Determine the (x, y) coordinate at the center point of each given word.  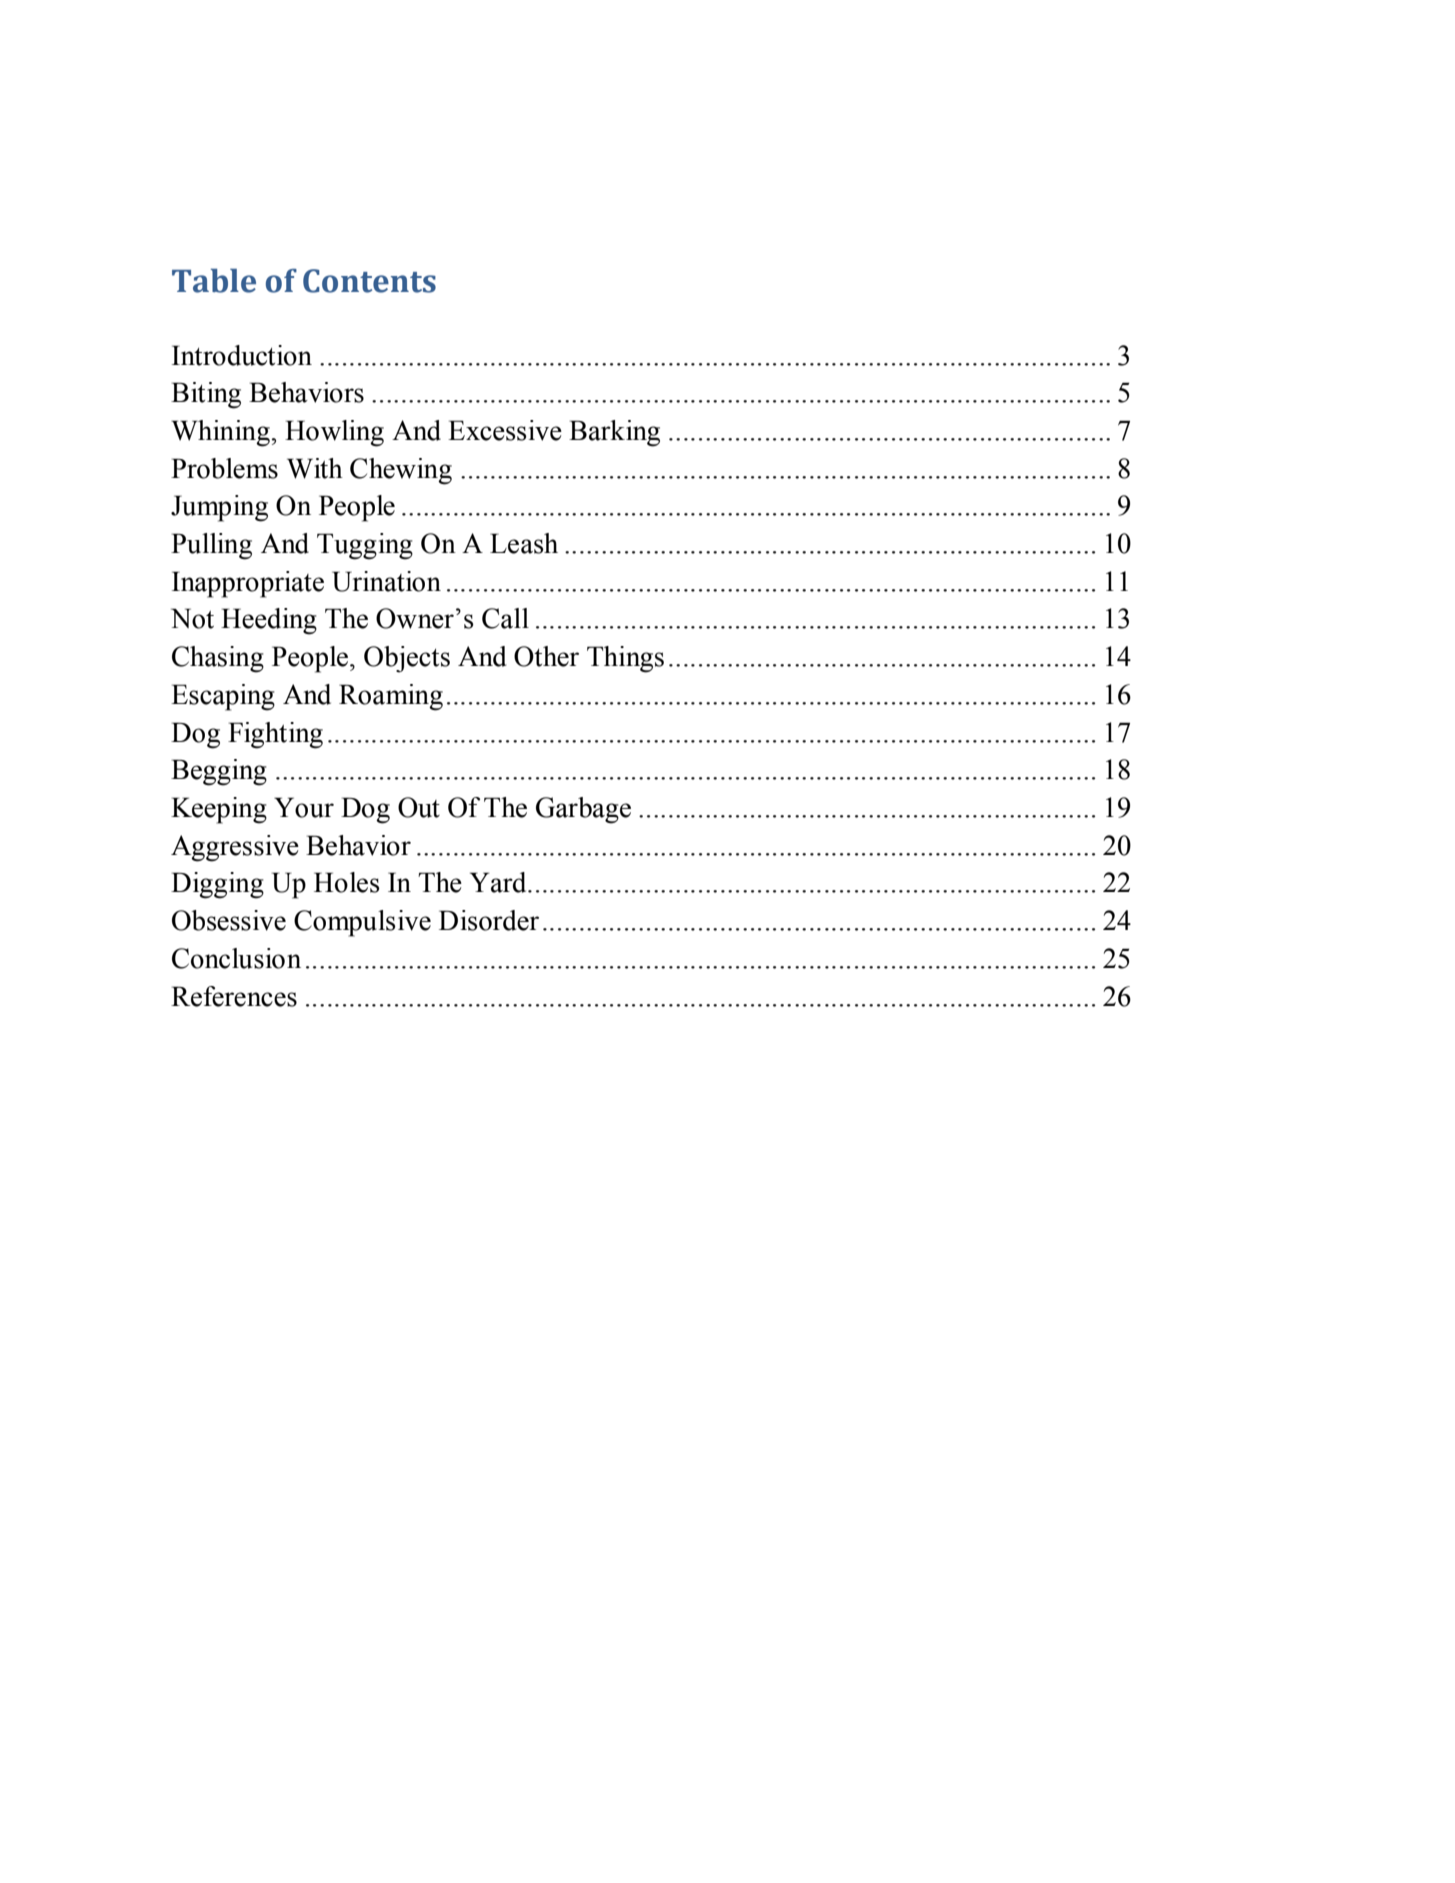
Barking (614, 433)
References (234, 996)
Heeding (269, 621)
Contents (369, 281)
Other (546, 656)
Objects (407, 659)
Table (214, 281)
